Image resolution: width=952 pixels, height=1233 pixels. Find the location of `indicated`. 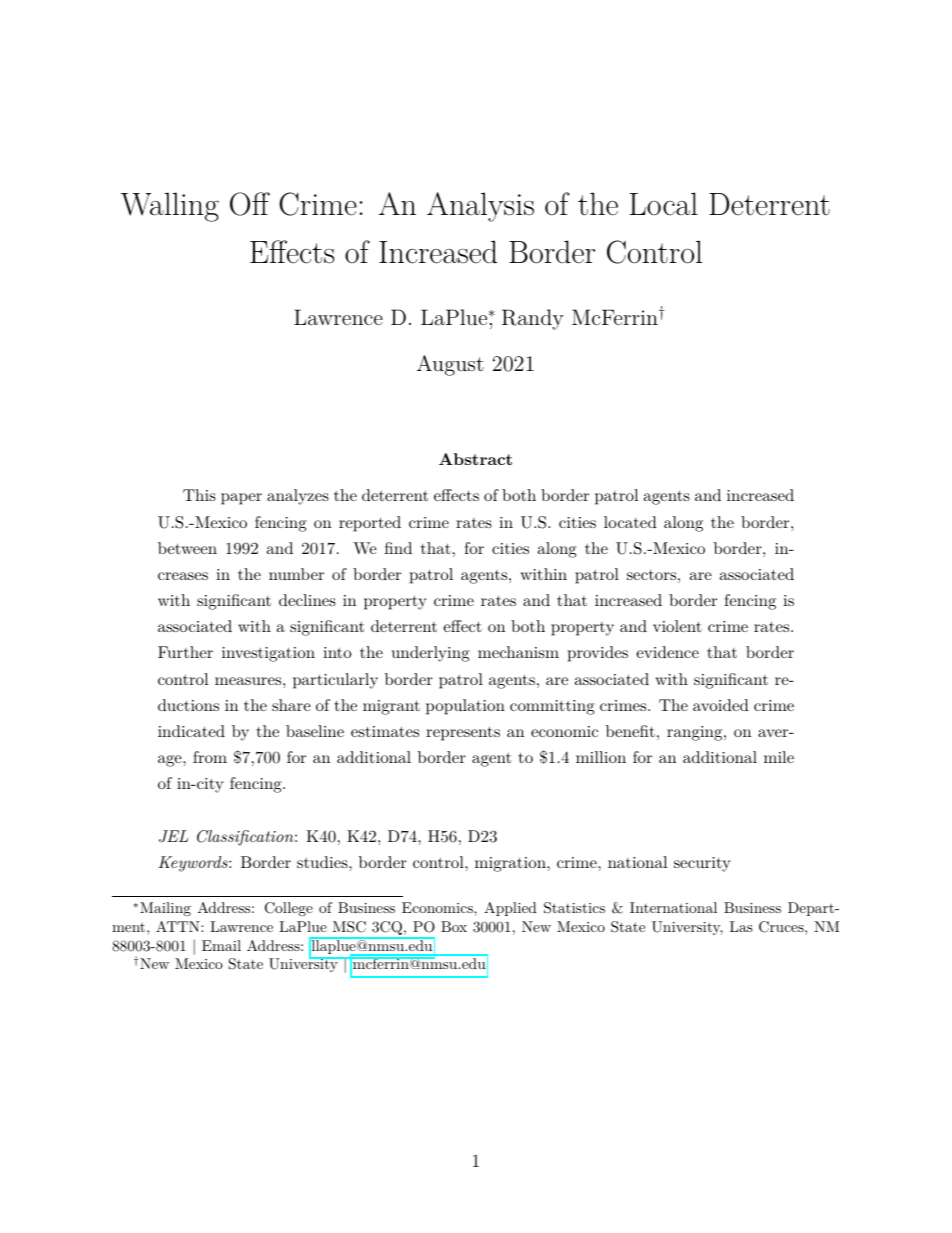

indicated is located at coordinates (191, 731).
